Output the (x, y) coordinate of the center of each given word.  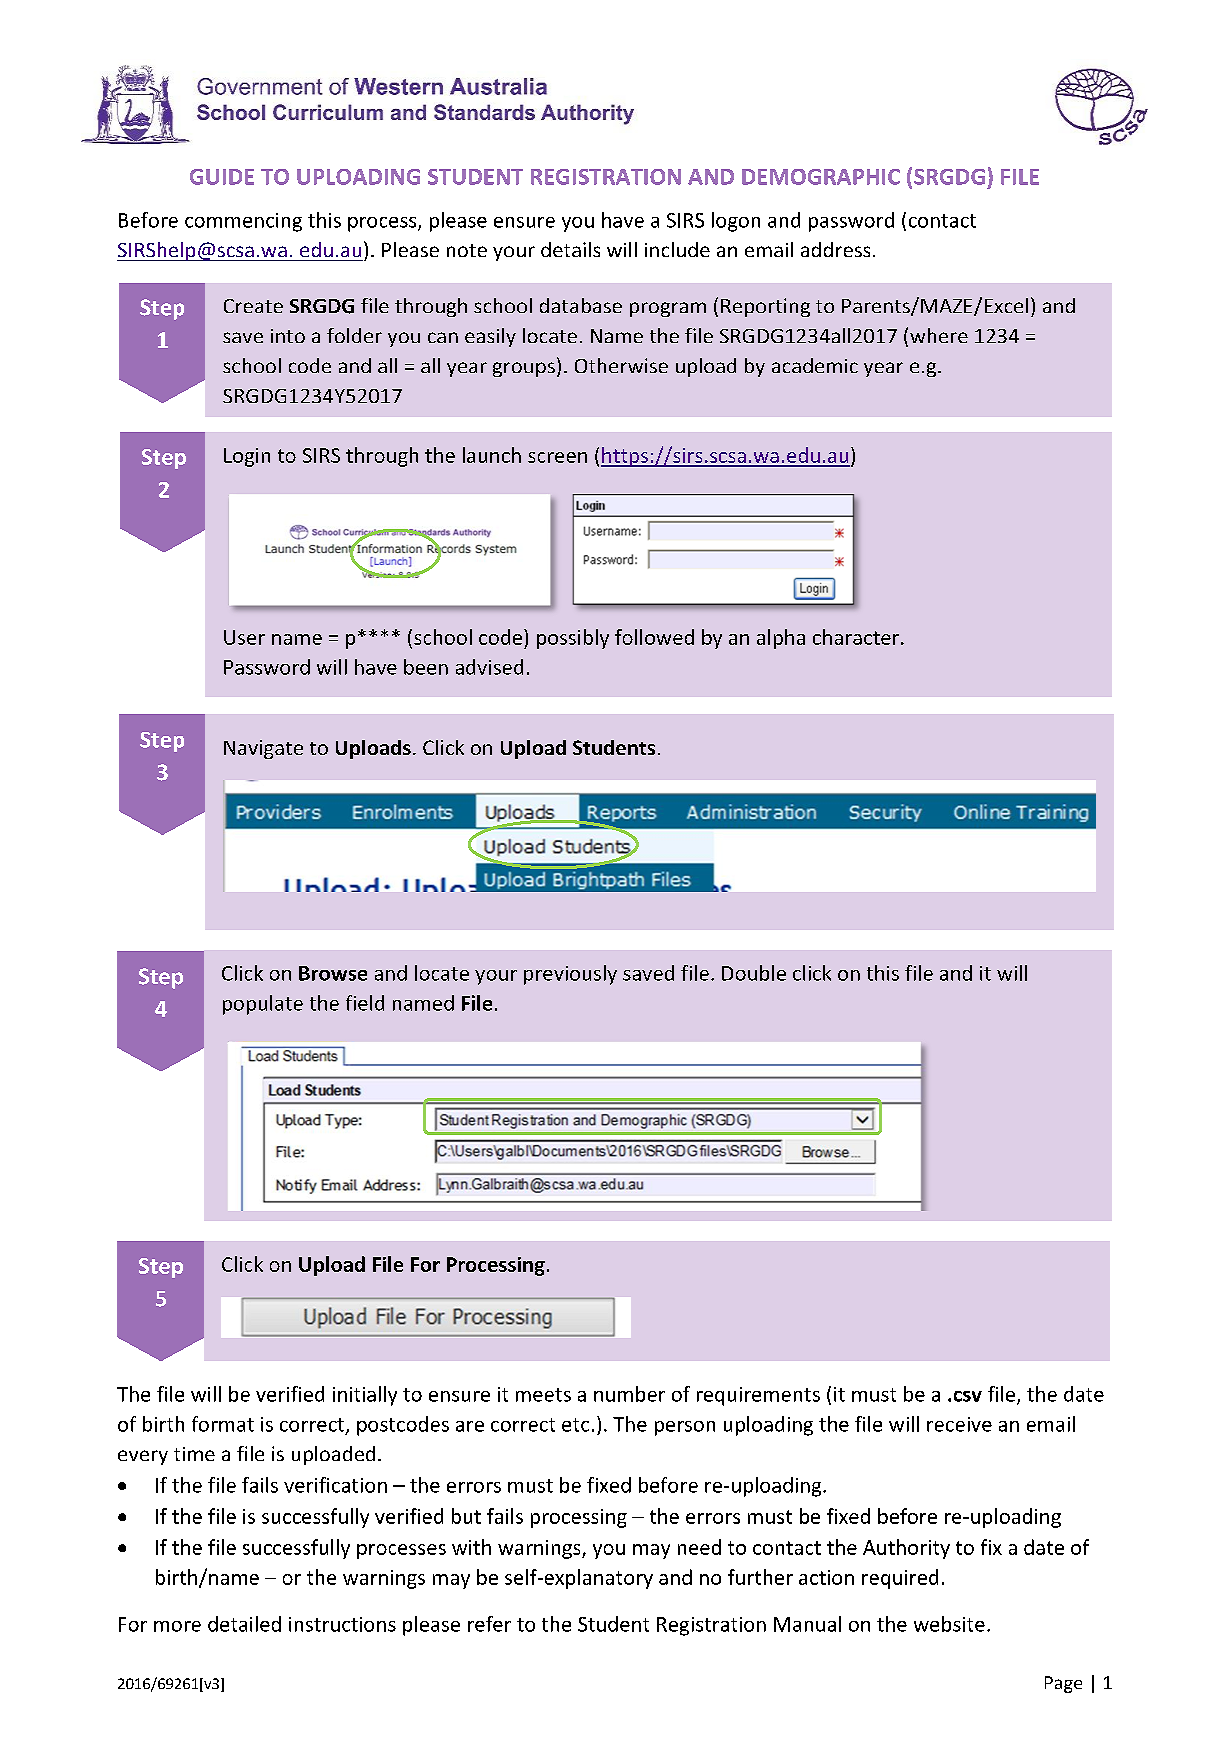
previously (570, 975)
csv (968, 1396)
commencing (243, 222)
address (835, 249)
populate (263, 1005)
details (570, 249)
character (857, 637)
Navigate (263, 749)
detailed (244, 1624)
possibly (573, 639)
